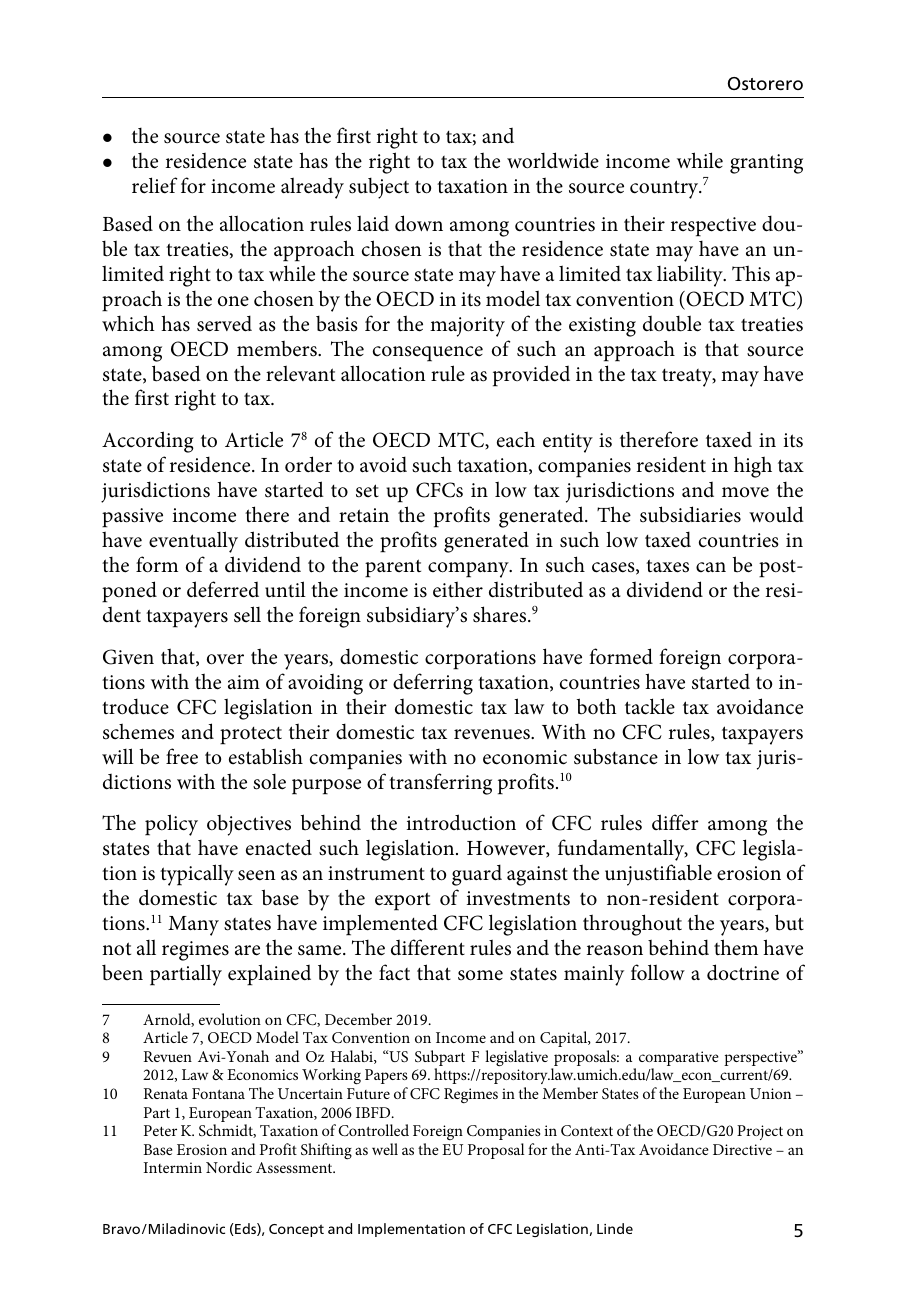 Image resolution: width=906 pixels, height=1316 pixels. I want to click on well, so click(385, 1149).
